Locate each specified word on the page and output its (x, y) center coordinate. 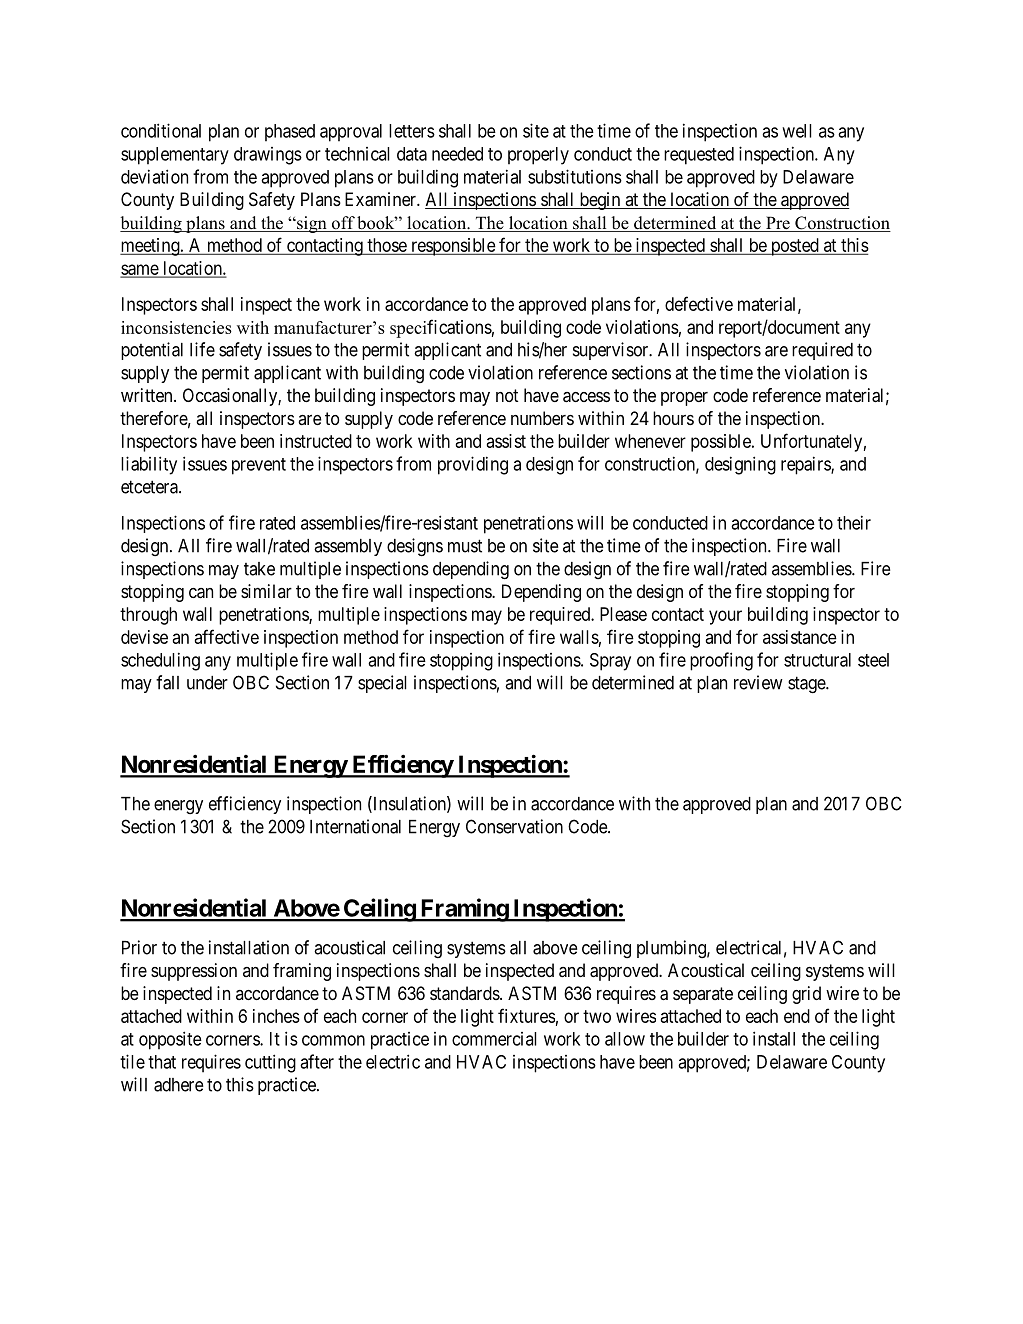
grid (806, 995)
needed (457, 154)
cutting (270, 1063)
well (797, 131)
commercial (494, 1039)
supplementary (175, 156)
